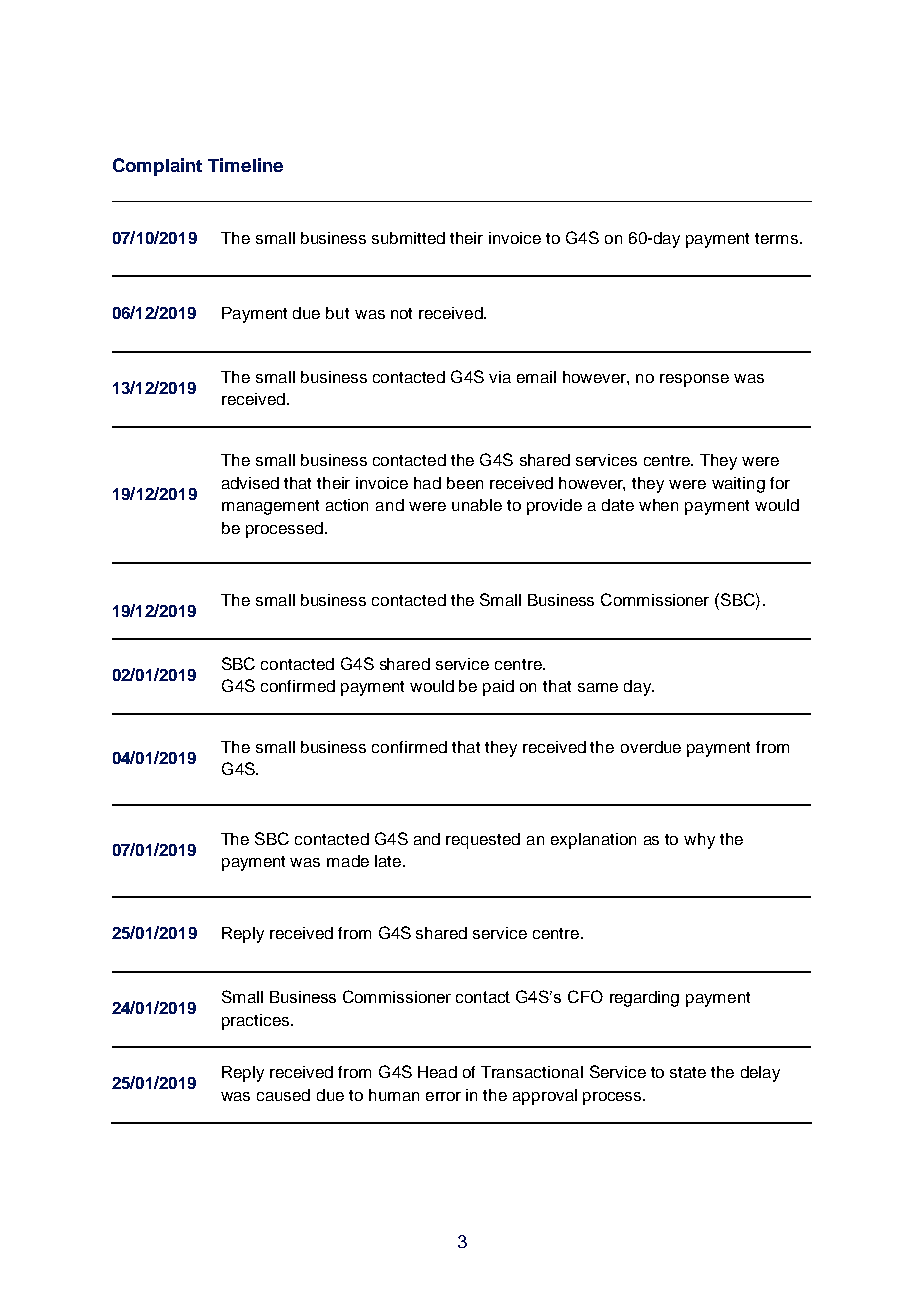 The image size is (924, 1308). I want to click on submitted, so click(408, 238).
